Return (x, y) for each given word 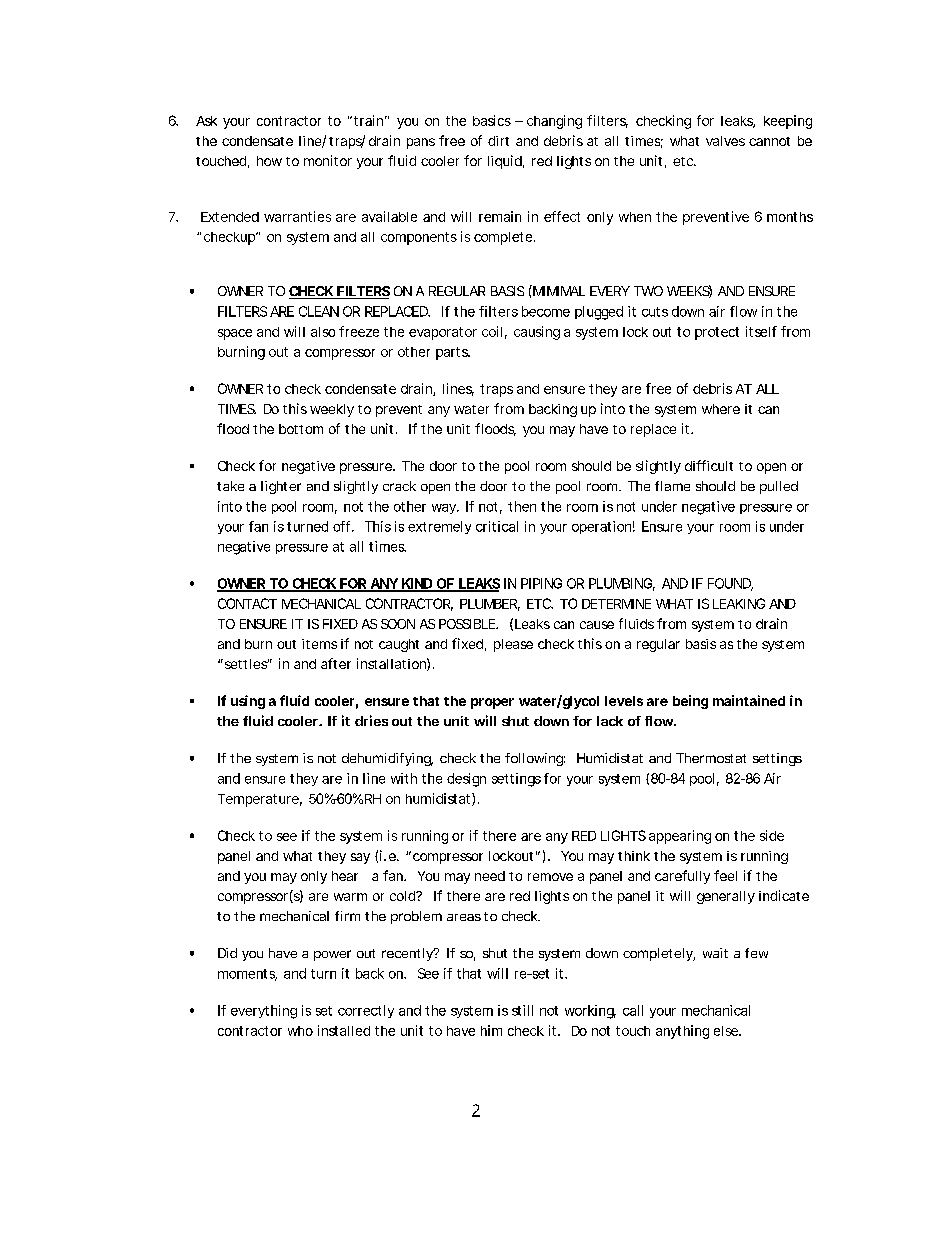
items (319, 644)
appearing (680, 837)
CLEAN (319, 311)
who (300, 1031)
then (522, 506)
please (513, 645)
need (490, 876)
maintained (749, 700)
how (269, 161)
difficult (709, 465)
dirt (498, 141)
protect (717, 333)
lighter (281, 487)
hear (345, 876)
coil (492, 331)
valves (725, 141)
